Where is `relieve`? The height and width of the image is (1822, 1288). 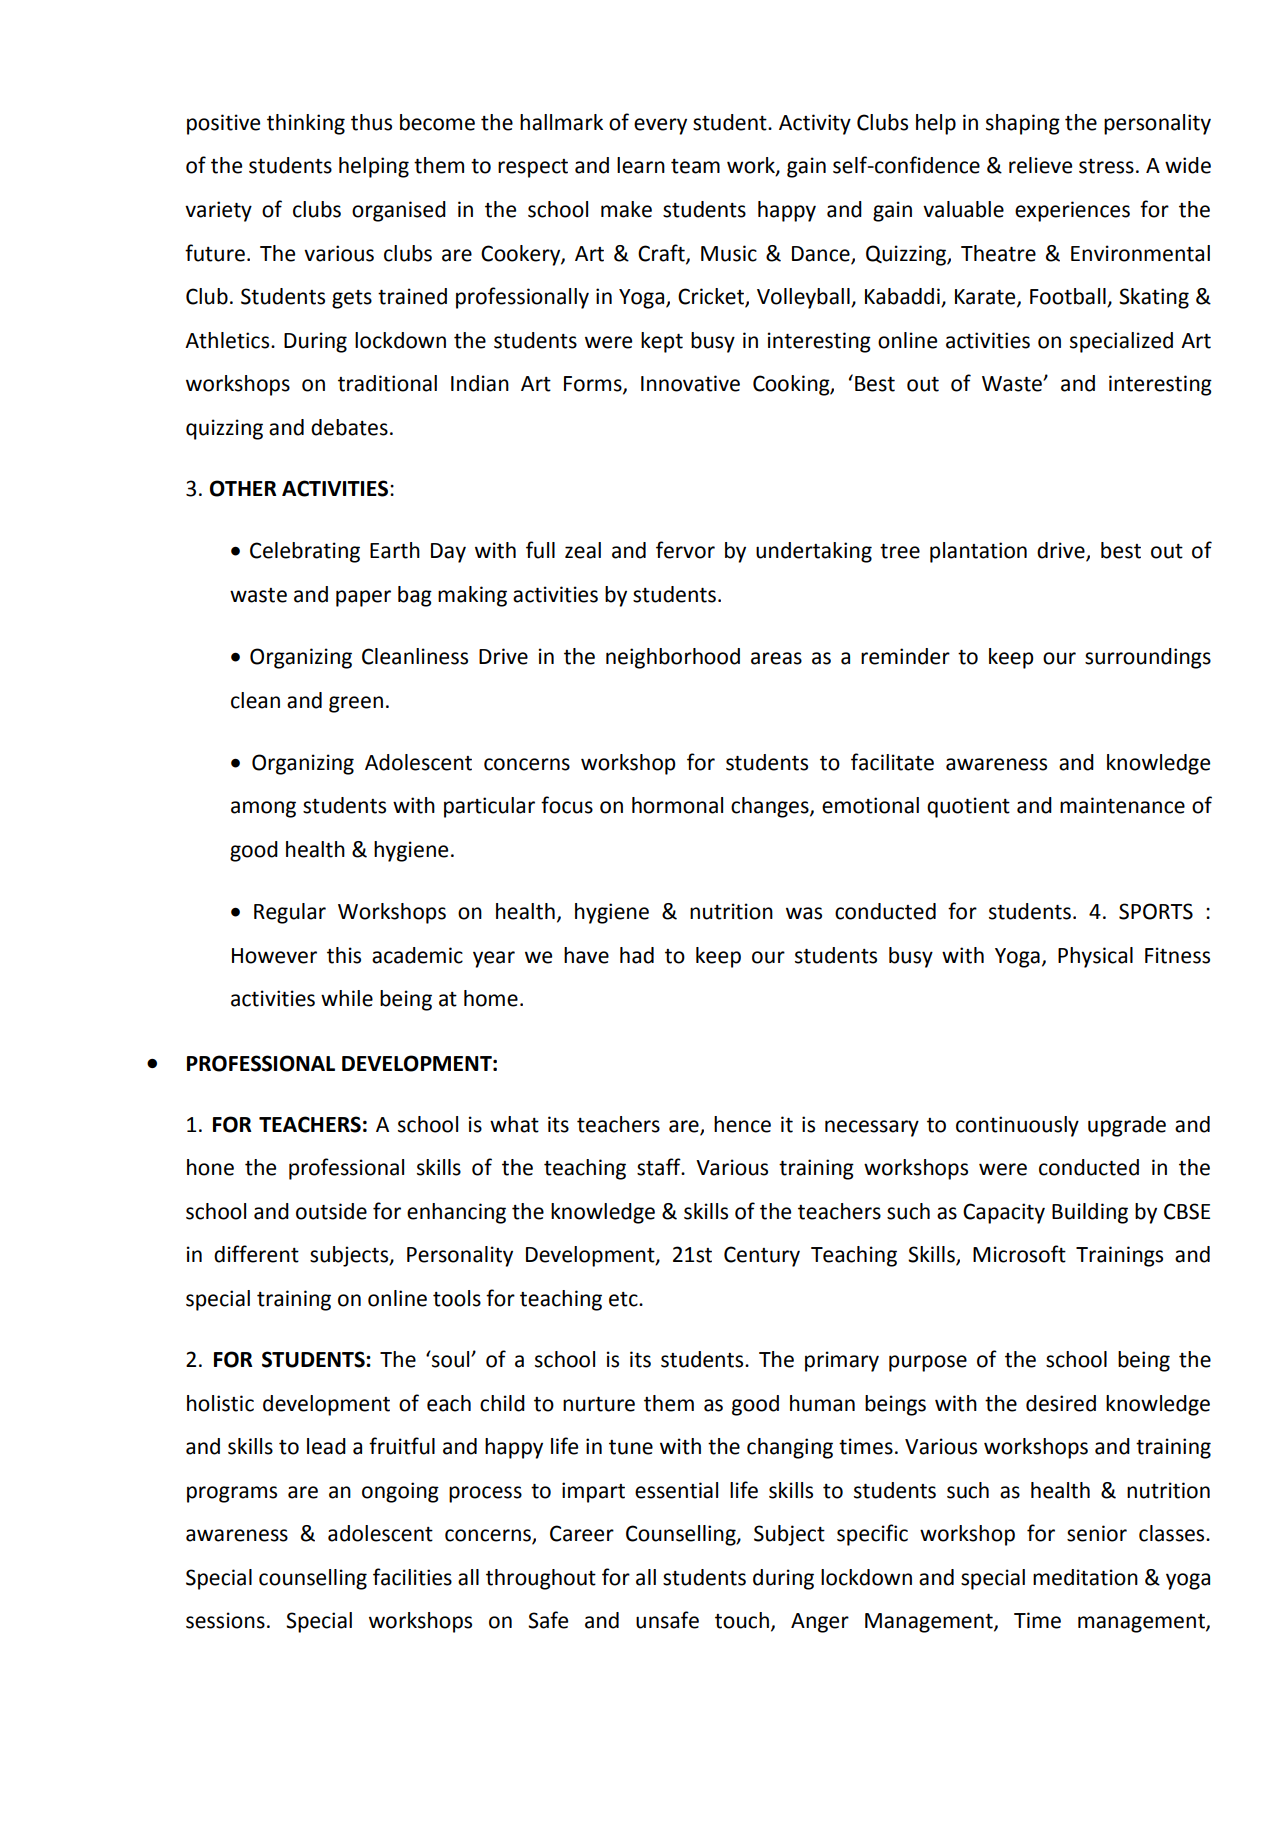
relieve is located at coordinates (1040, 165).
